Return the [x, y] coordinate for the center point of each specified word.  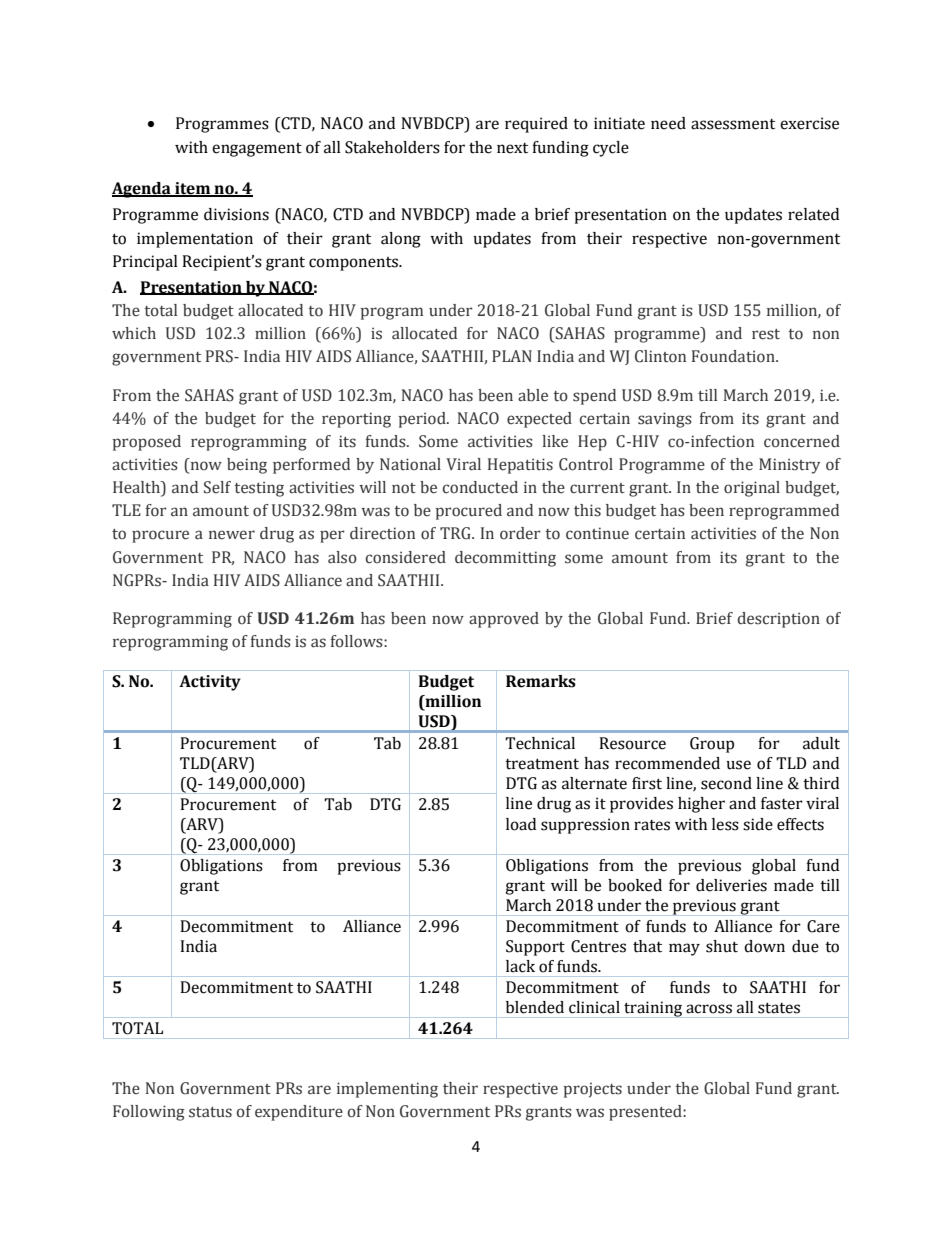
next [512, 148]
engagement [257, 150]
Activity [210, 683]
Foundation [734, 356]
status [210, 1112]
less [725, 824]
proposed [147, 443]
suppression [585, 826]
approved [504, 620]
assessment [733, 124]
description [779, 620]
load [521, 824]
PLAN [512, 356]
